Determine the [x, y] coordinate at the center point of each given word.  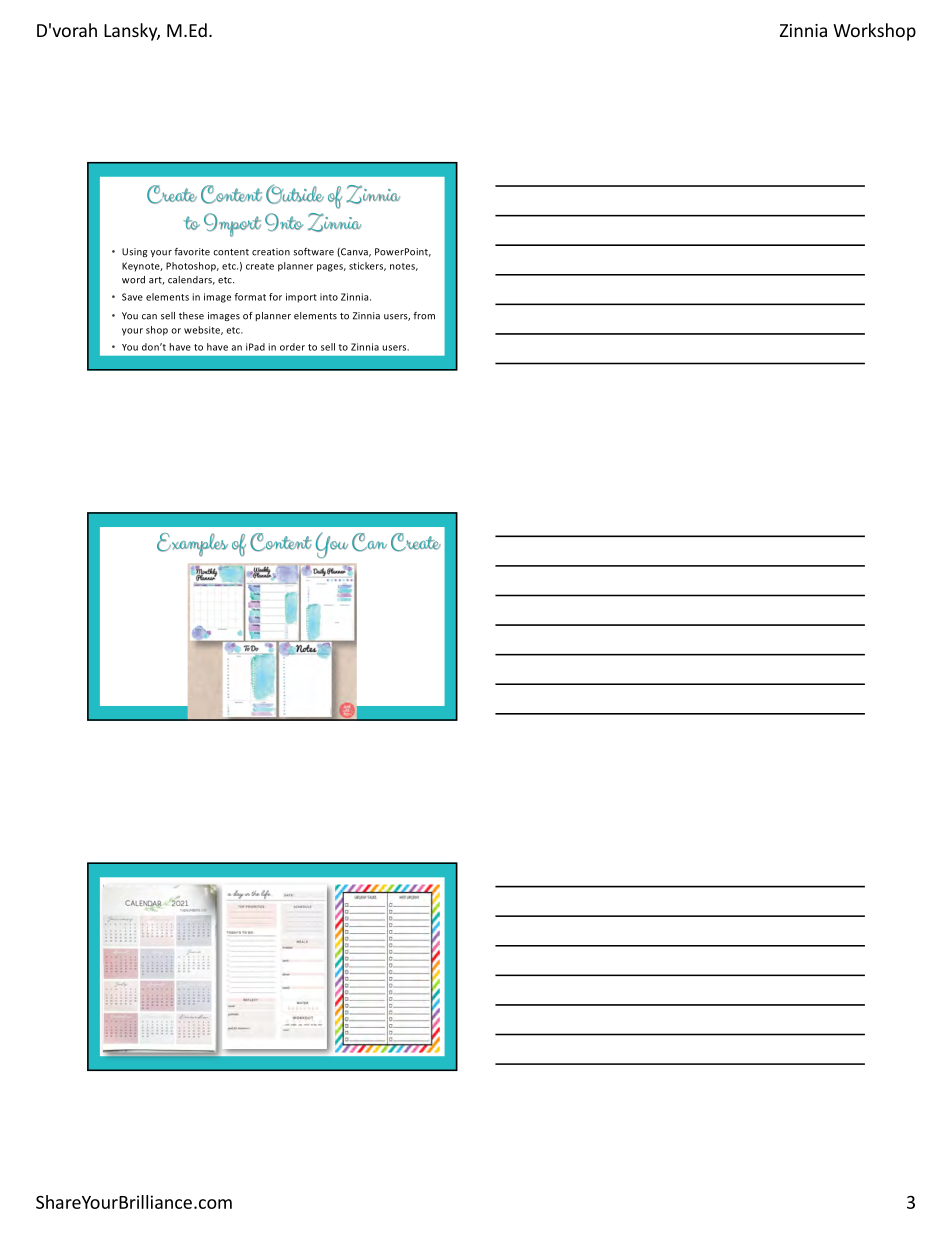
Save [132, 297]
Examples [192, 544]
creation [271, 252]
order [292, 347]
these [191, 316]
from [424, 316]
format [250, 297]
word [133, 280]
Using [135, 252]
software [313, 252]
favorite [192, 252]
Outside [295, 194]
